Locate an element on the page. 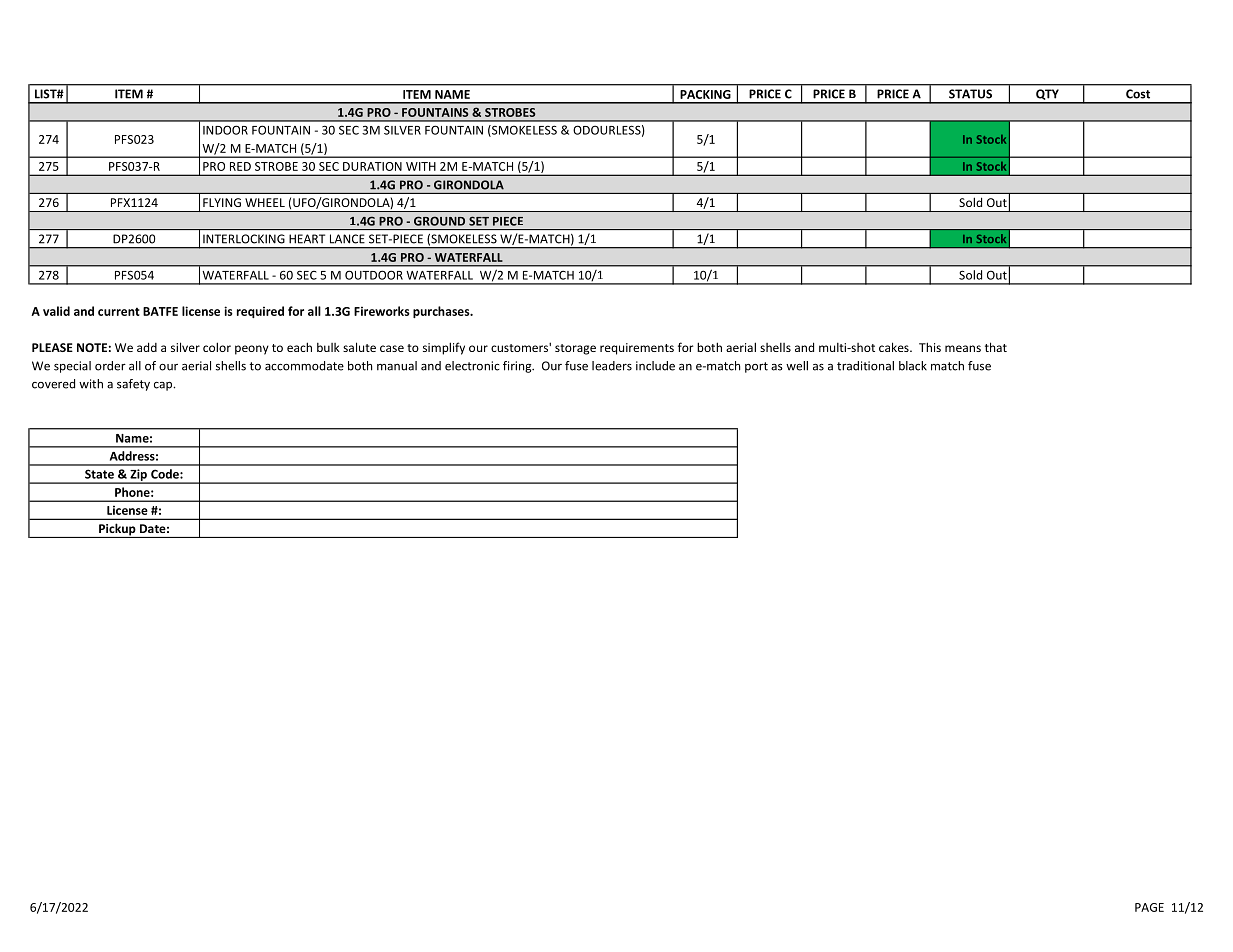 The height and width of the document is (952, 1233). Pickup is located at coordinates (117, 530).
